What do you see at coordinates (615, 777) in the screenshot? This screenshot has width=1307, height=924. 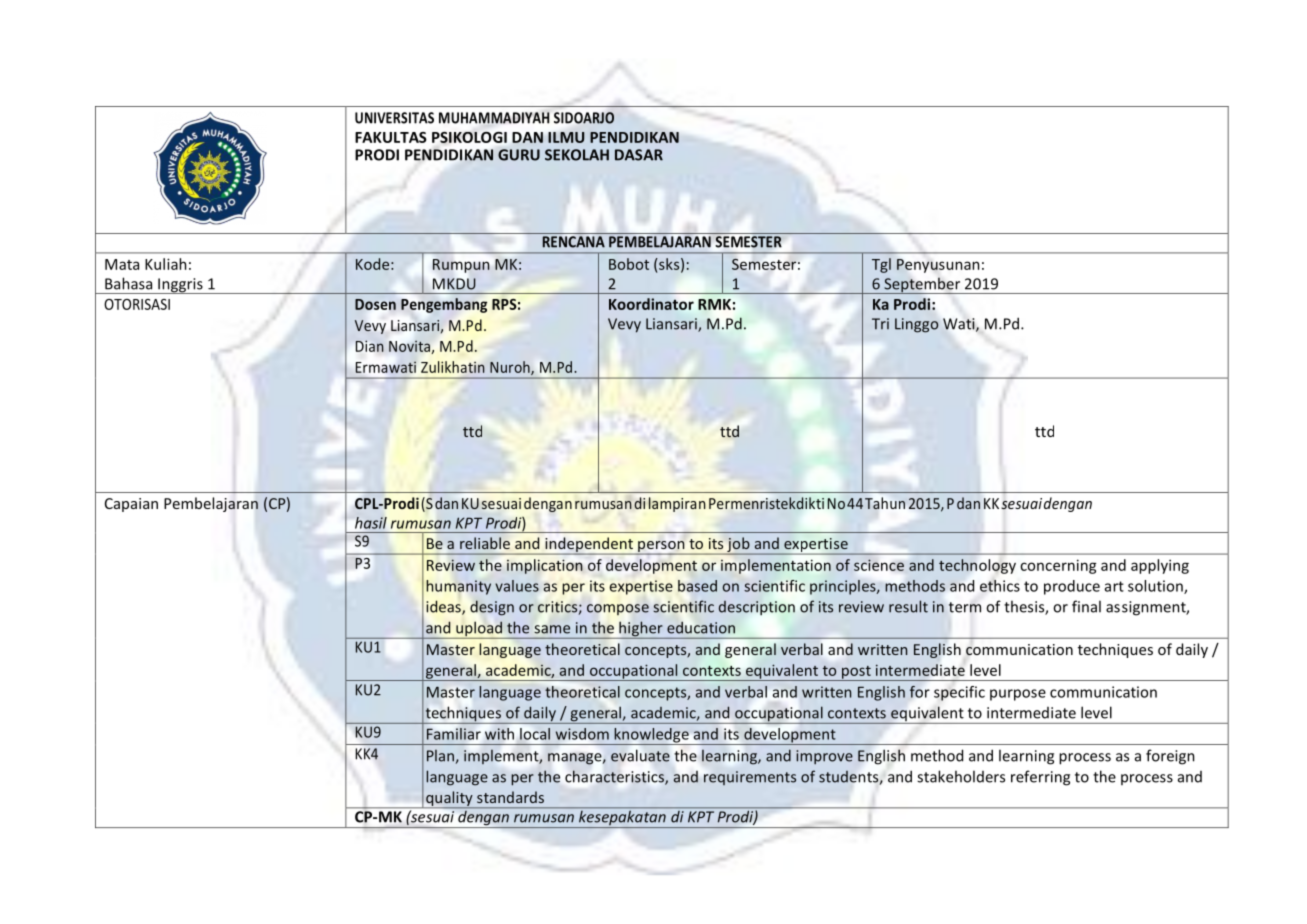 I see `characteristics` at bounding box center [615, 777].
